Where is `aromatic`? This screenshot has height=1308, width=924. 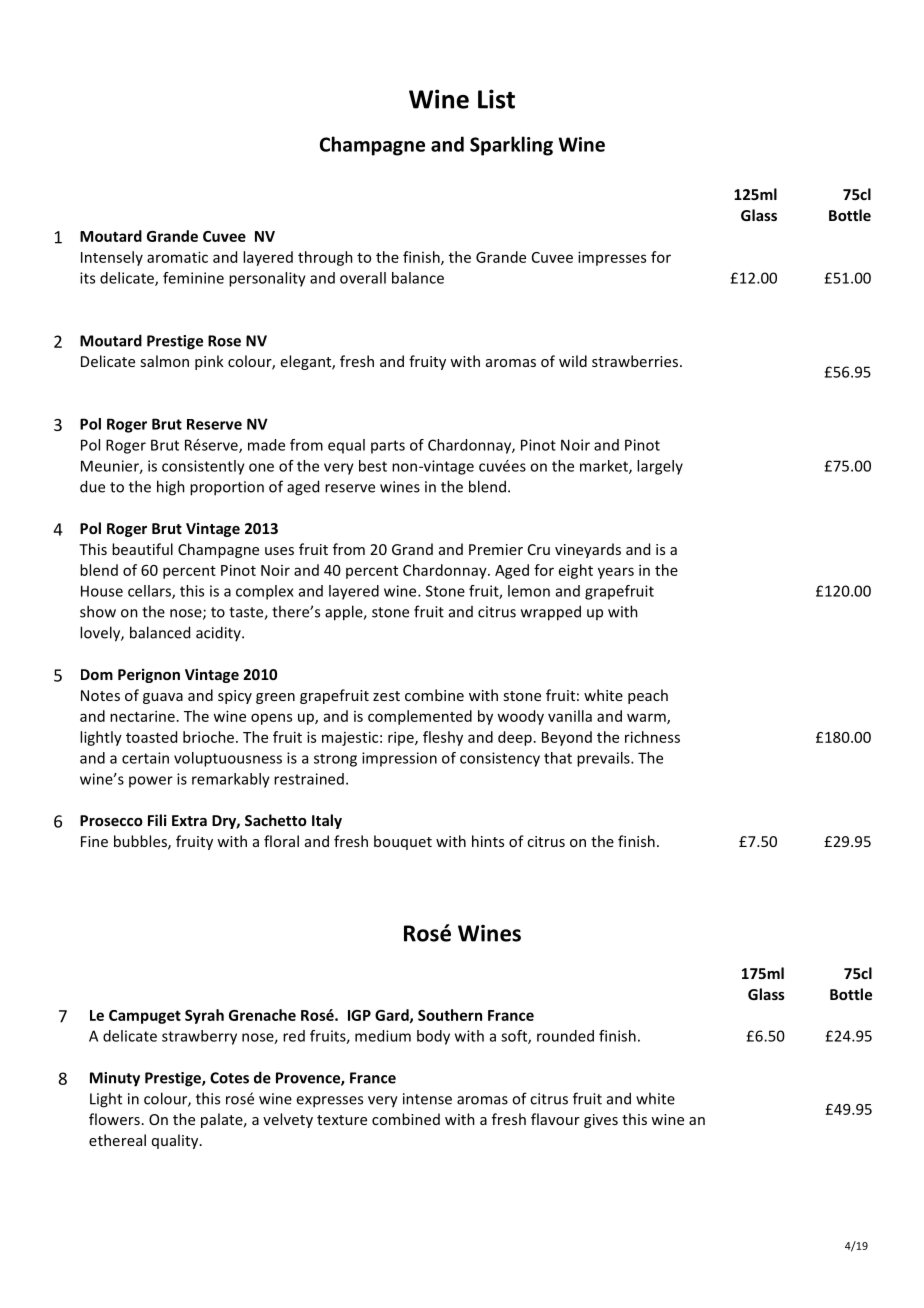
aromatic is located at coordinates (177, 257).
